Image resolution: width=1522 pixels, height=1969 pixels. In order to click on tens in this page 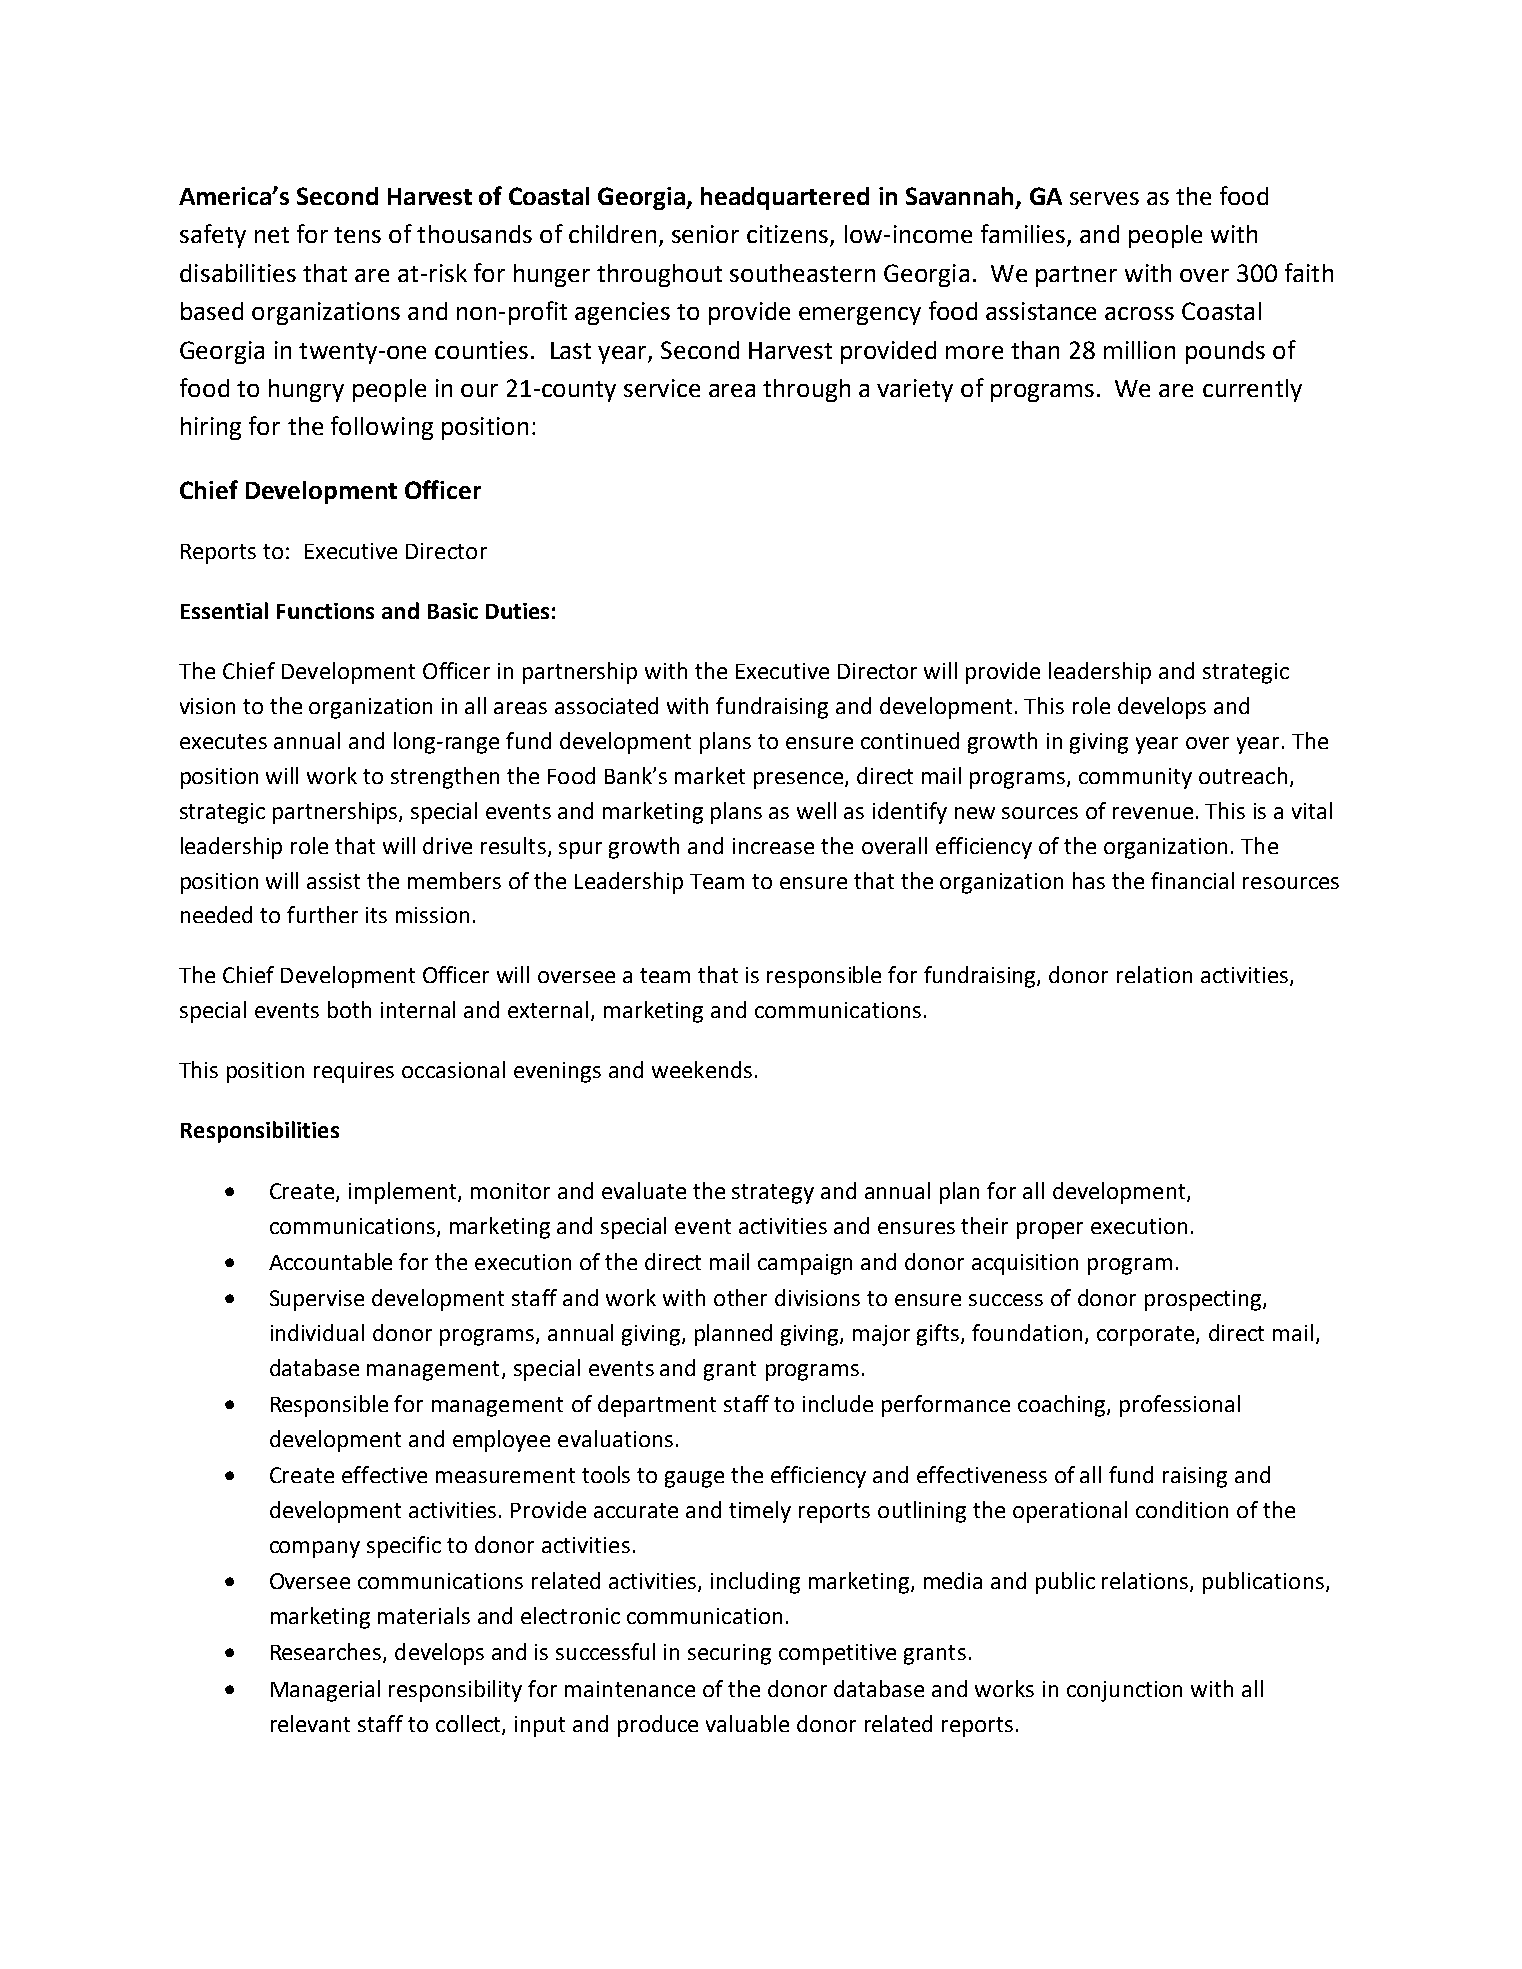, I will do `click(357, 235)`.
